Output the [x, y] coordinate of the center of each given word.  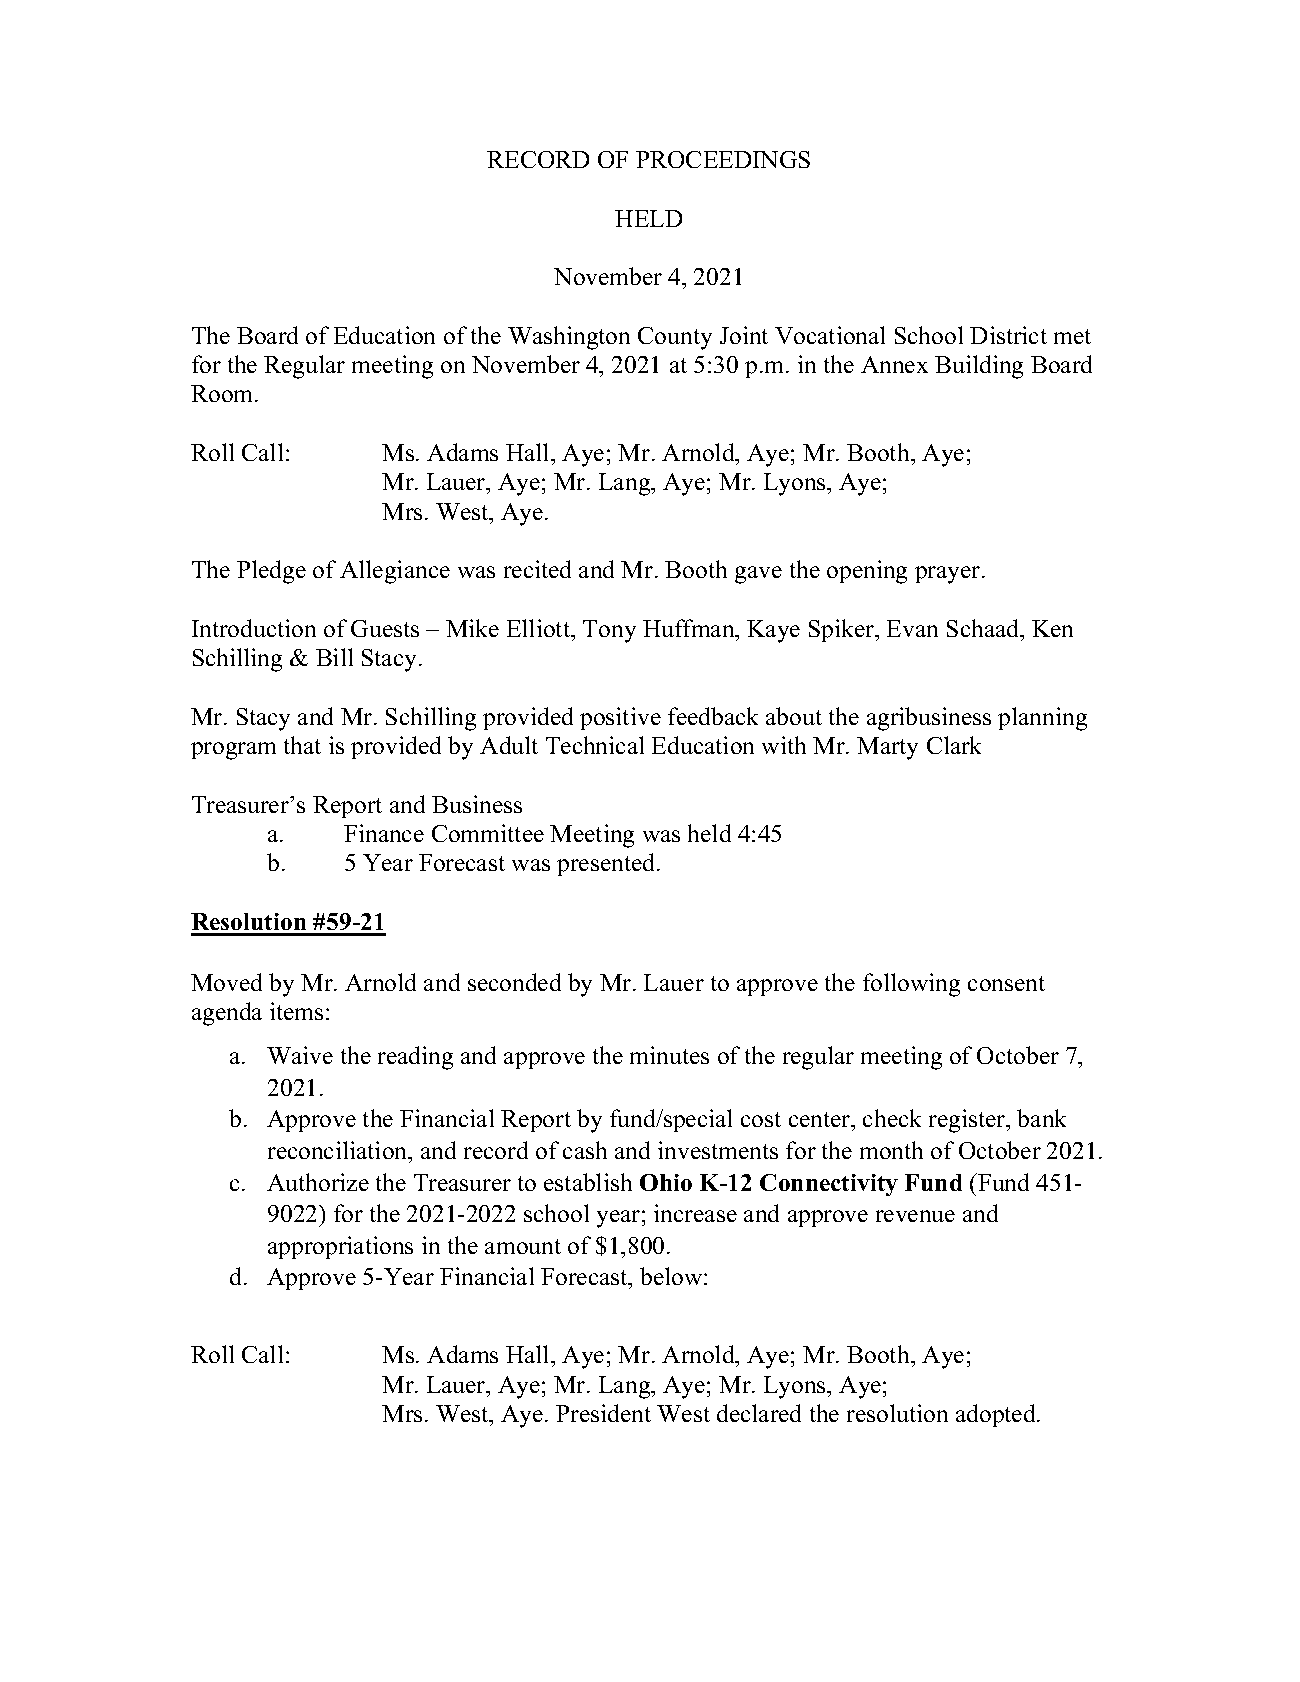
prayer [949, 575]
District [1008, 335]
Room [223, 393]
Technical [595, 745]
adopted [997, 1415]
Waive [300, 1055]
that [302, 745]
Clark [954, 745]
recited [537, 569]
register [968, 1121]
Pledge [271, 572]
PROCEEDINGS [723, 159]
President [603, 1413]
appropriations [340, 1247]
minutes [669, 1055]
